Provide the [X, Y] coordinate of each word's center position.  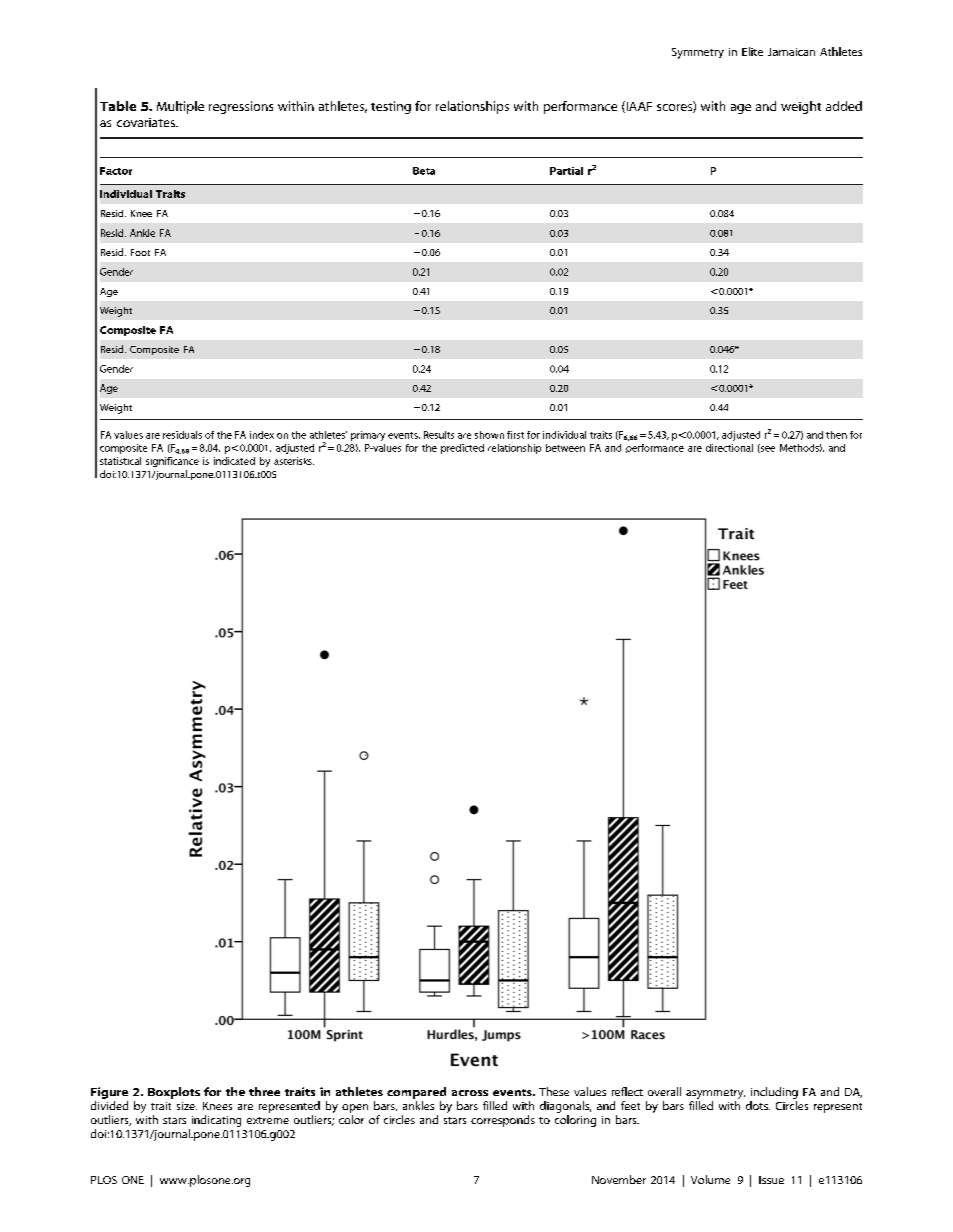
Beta [424, 171]
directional [729, 448]
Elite [752, 51]
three [264, 1091]
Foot [140, 252]
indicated [234, 461]
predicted [462, 449]
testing [391, 107]
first [515, 435]
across [470, 1093]
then [836, 435]
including [774, 1093]
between [565, 448]
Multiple [180, 107]
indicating [216, 1121]
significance [172, 462]
